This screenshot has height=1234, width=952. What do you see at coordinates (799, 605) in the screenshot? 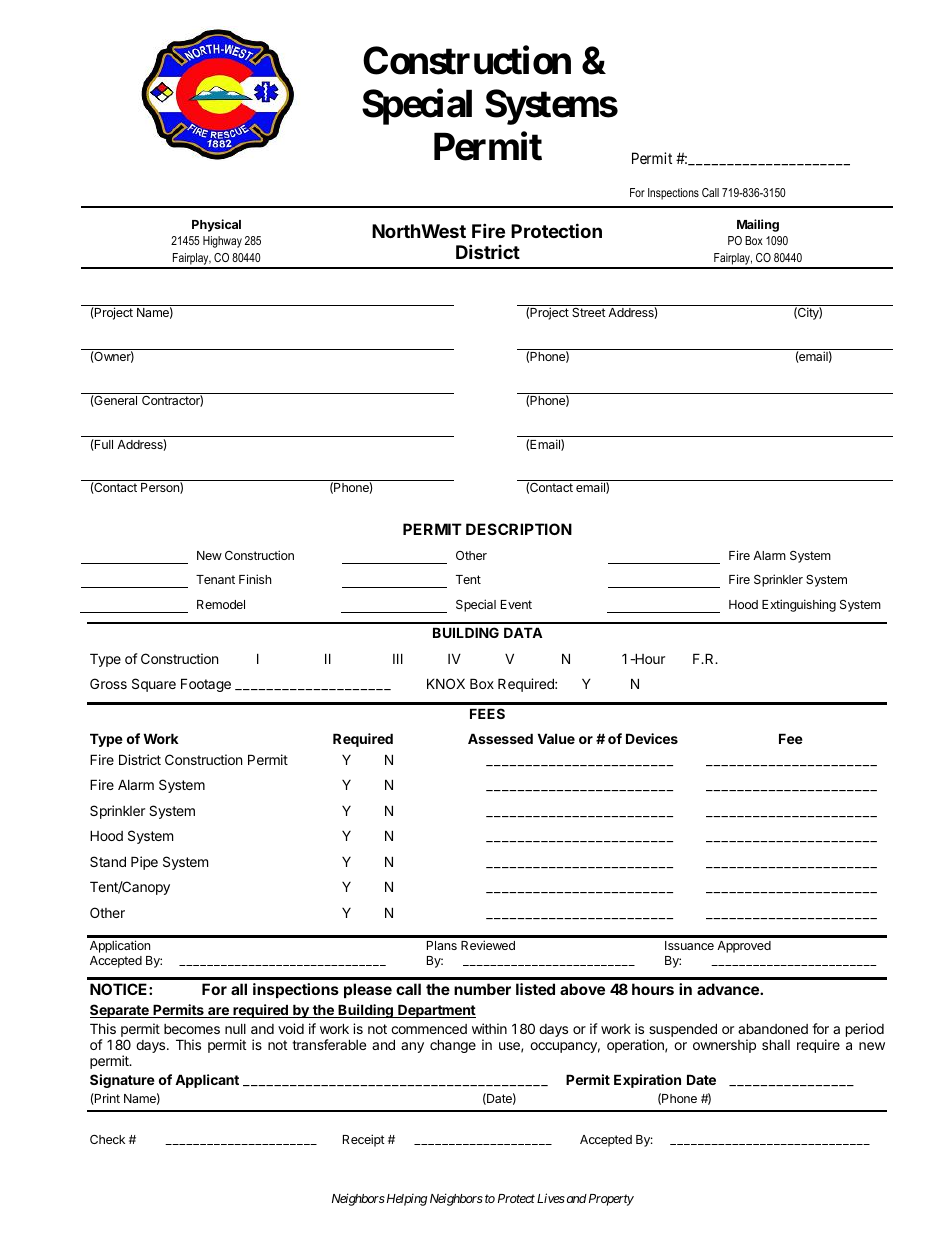
I see `Extinguishing` at bounding box center [799, 605].
